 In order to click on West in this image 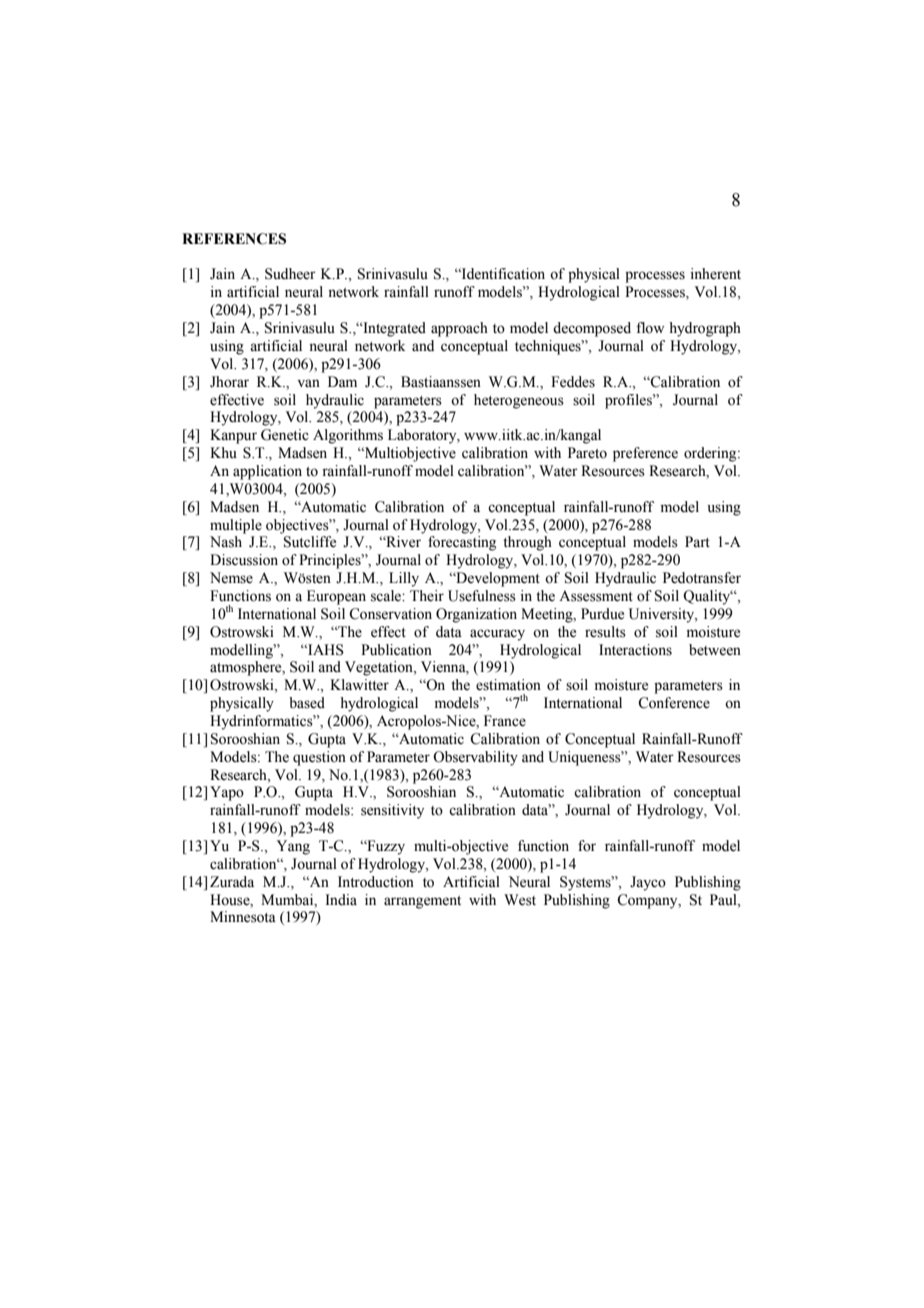, I will do `click(520, 900)`.
